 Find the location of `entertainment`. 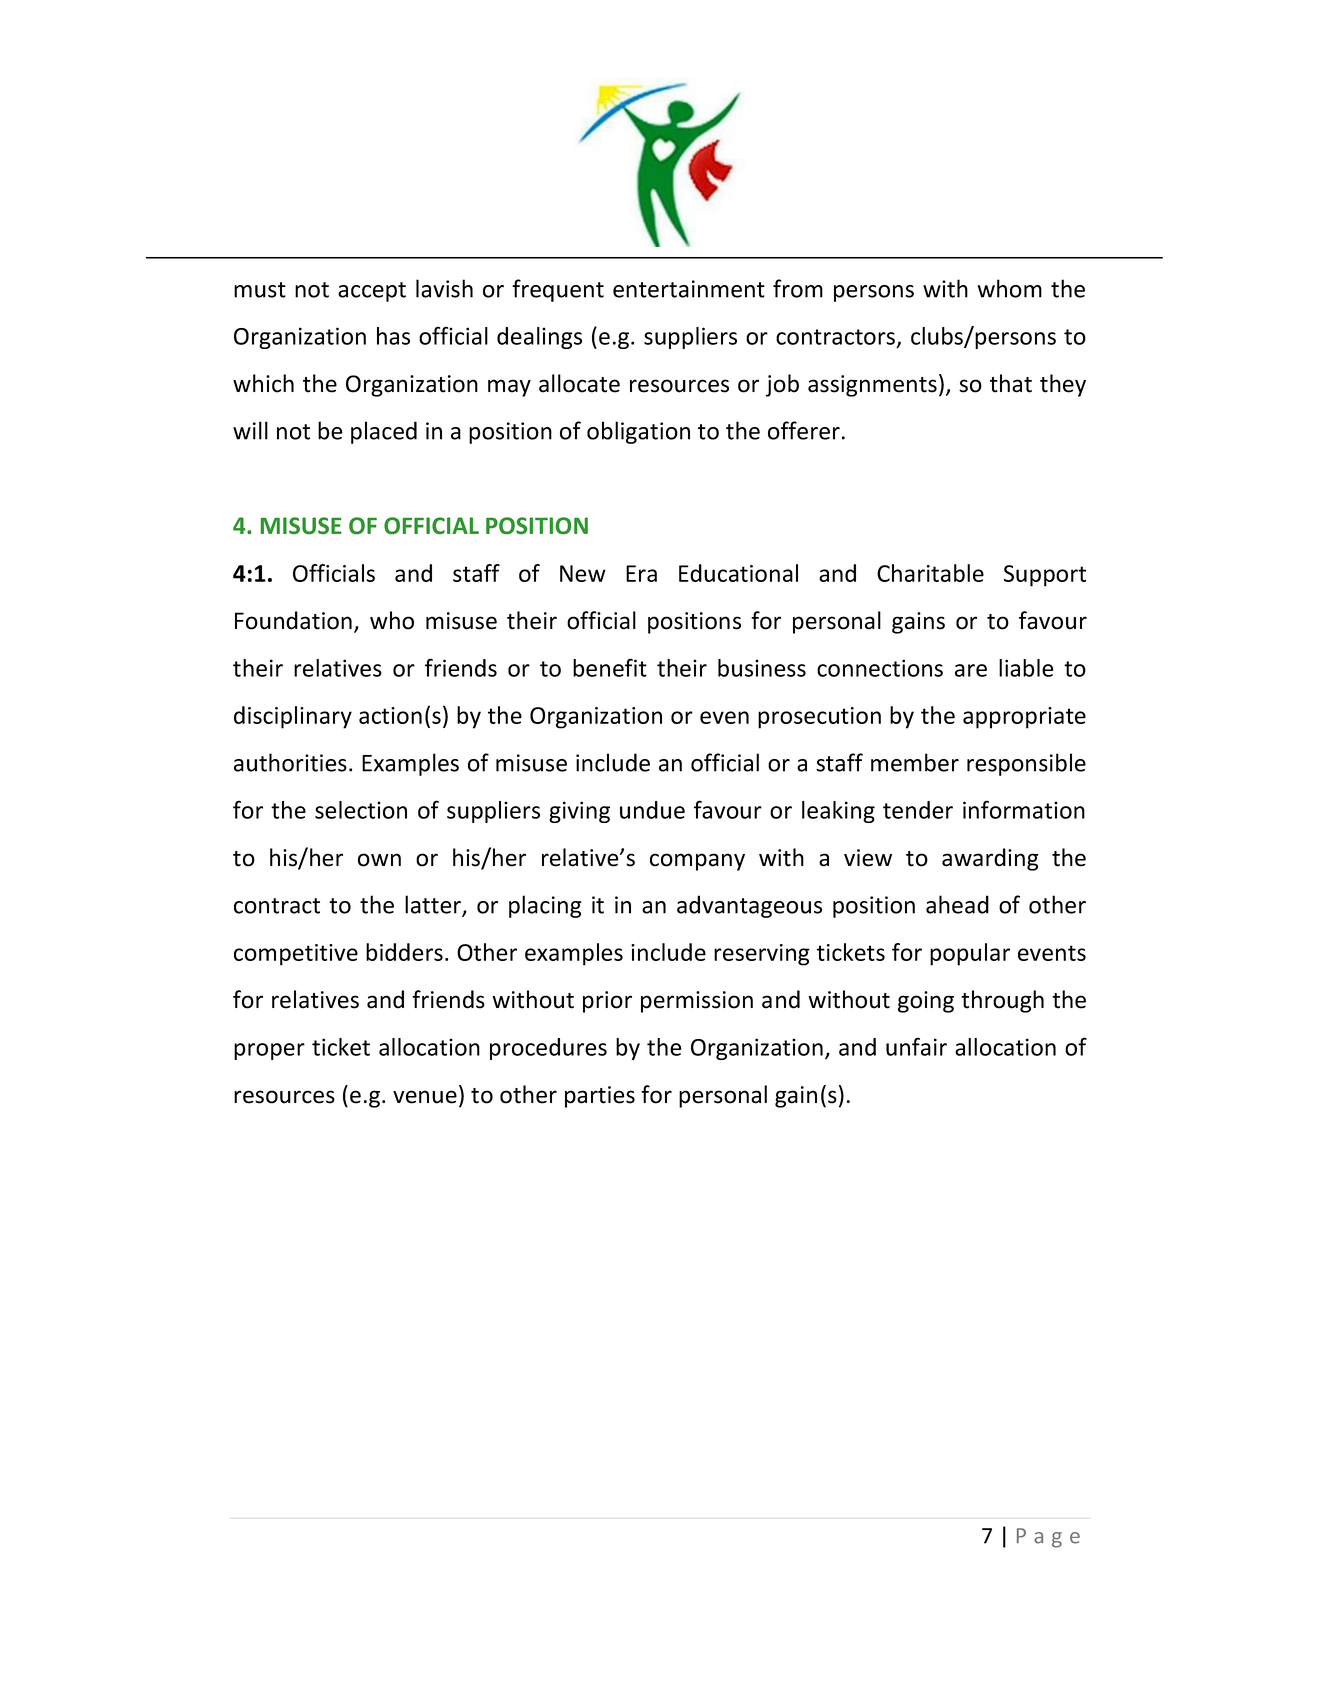

entertainment is located at coordinates (689, 289).
